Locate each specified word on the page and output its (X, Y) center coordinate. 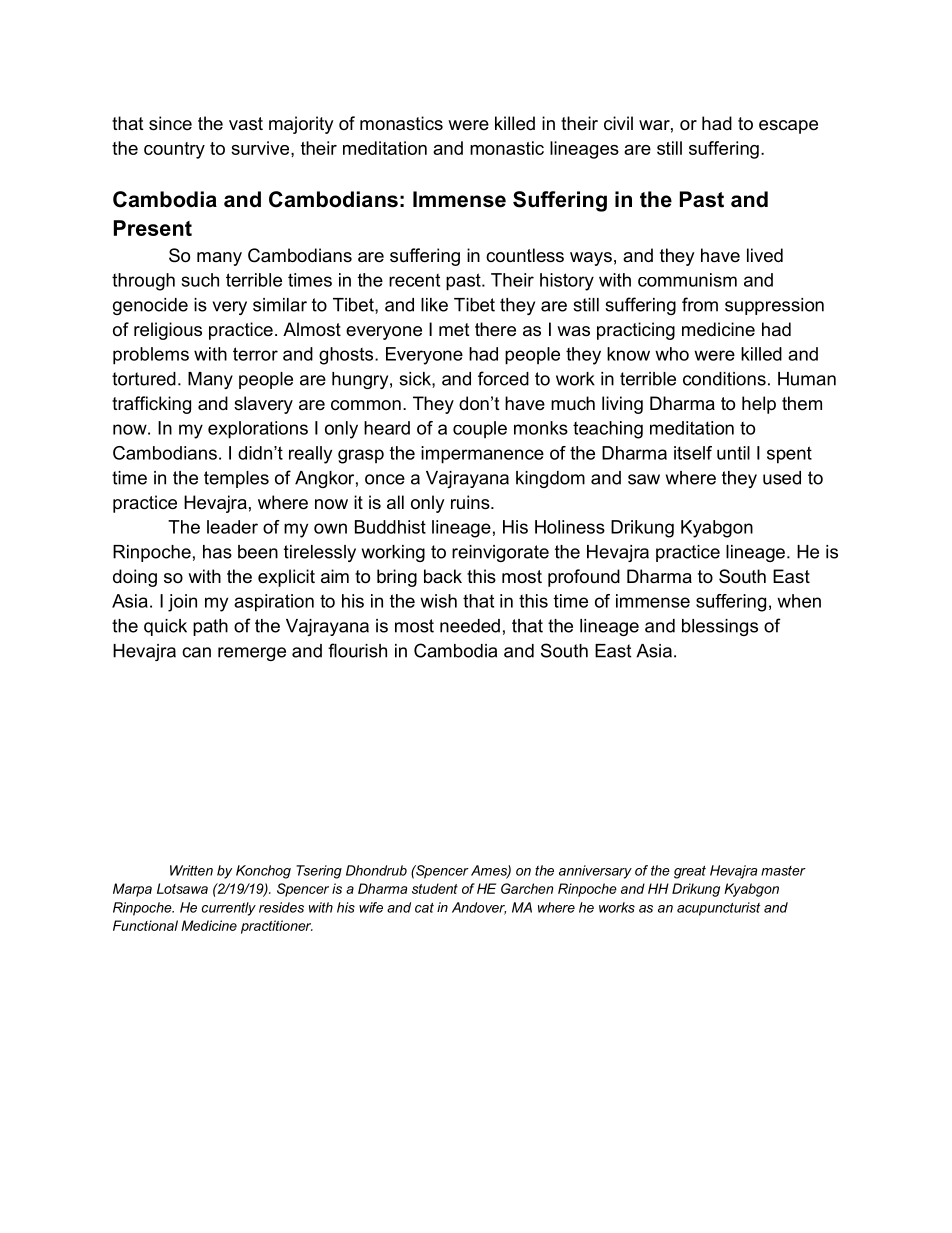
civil (618, 123)
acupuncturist (718, 909)
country (174, 150)
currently (229, 909)
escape (788, 127)
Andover (479, 908)
